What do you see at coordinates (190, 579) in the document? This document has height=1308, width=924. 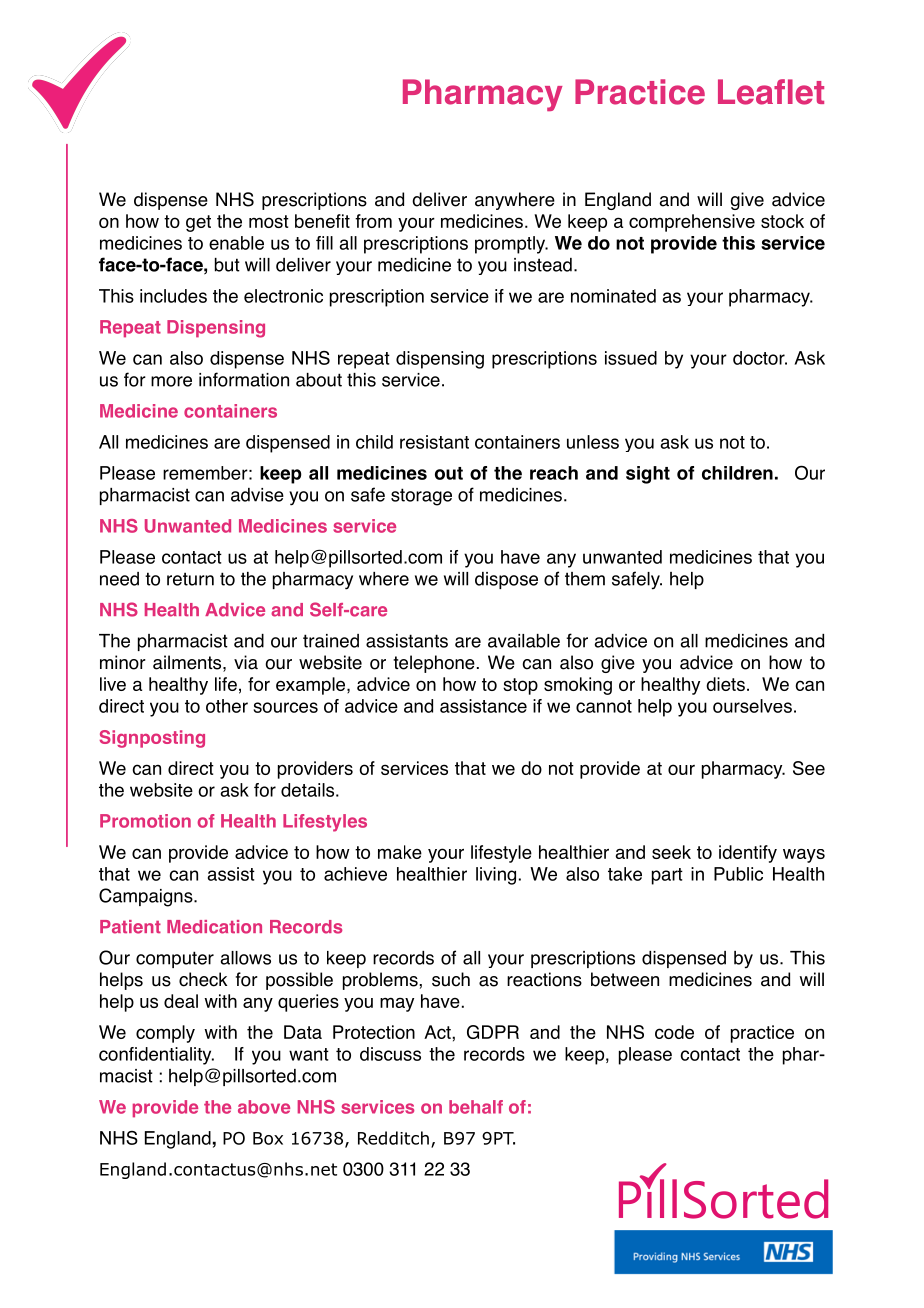 I see `return` at bounding box center [190, 579].
